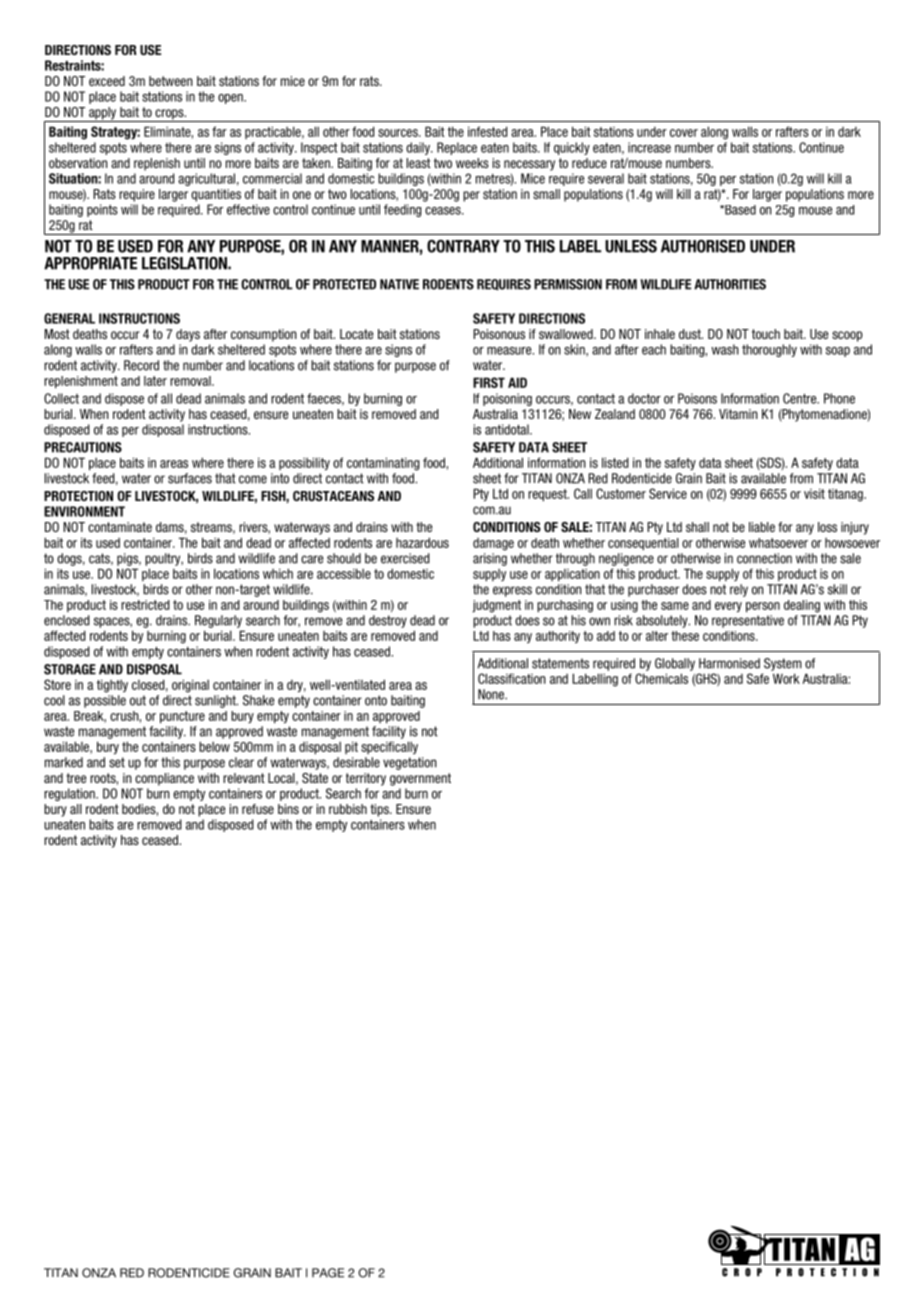 The image size is (924, 1308). Describe the element at coordinates (328, 1273) in the image. I see `PAGE` at that location.
